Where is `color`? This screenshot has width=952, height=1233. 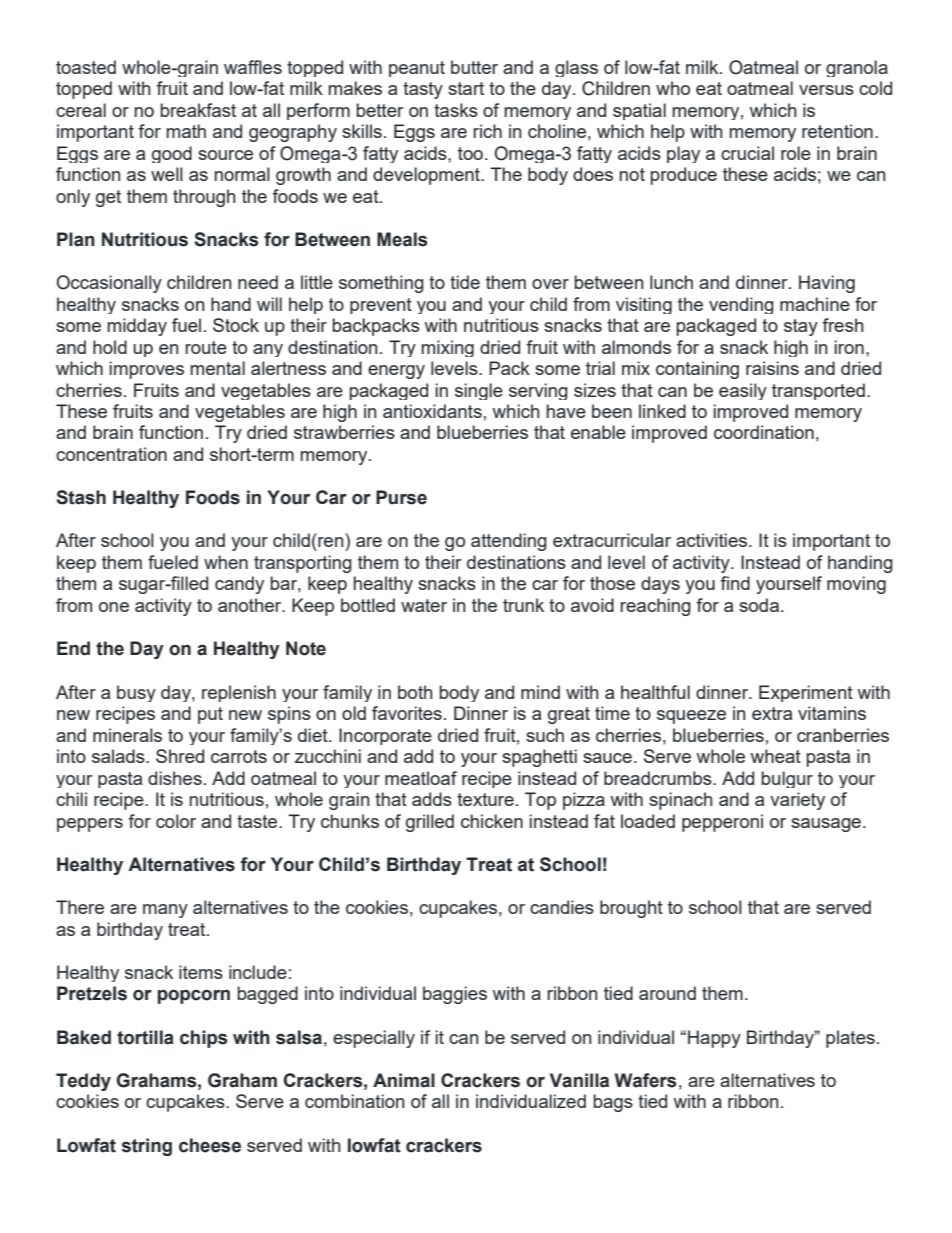
color is located at coordinates (176, 821).
